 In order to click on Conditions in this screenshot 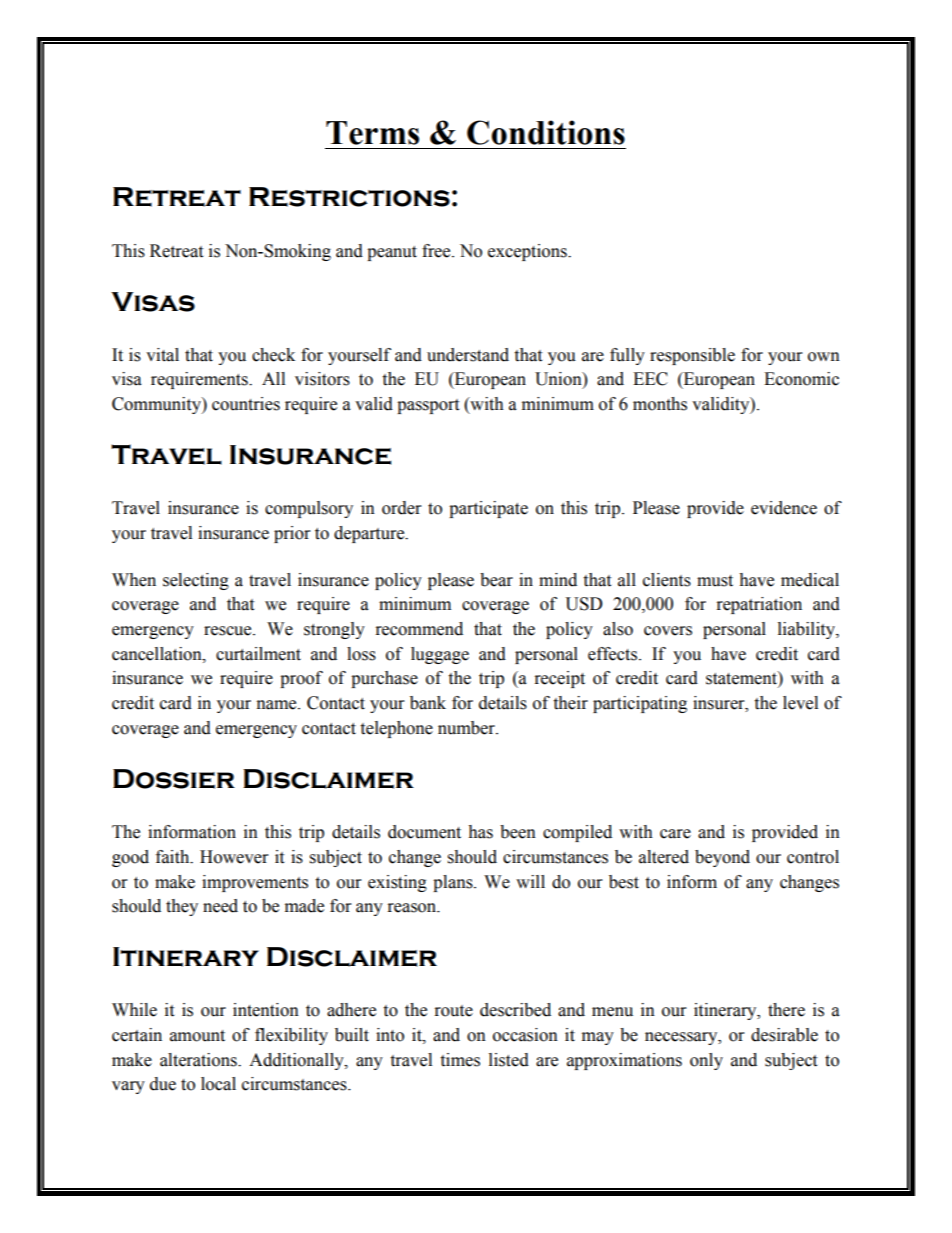, I will do `click(546, 132)`.
